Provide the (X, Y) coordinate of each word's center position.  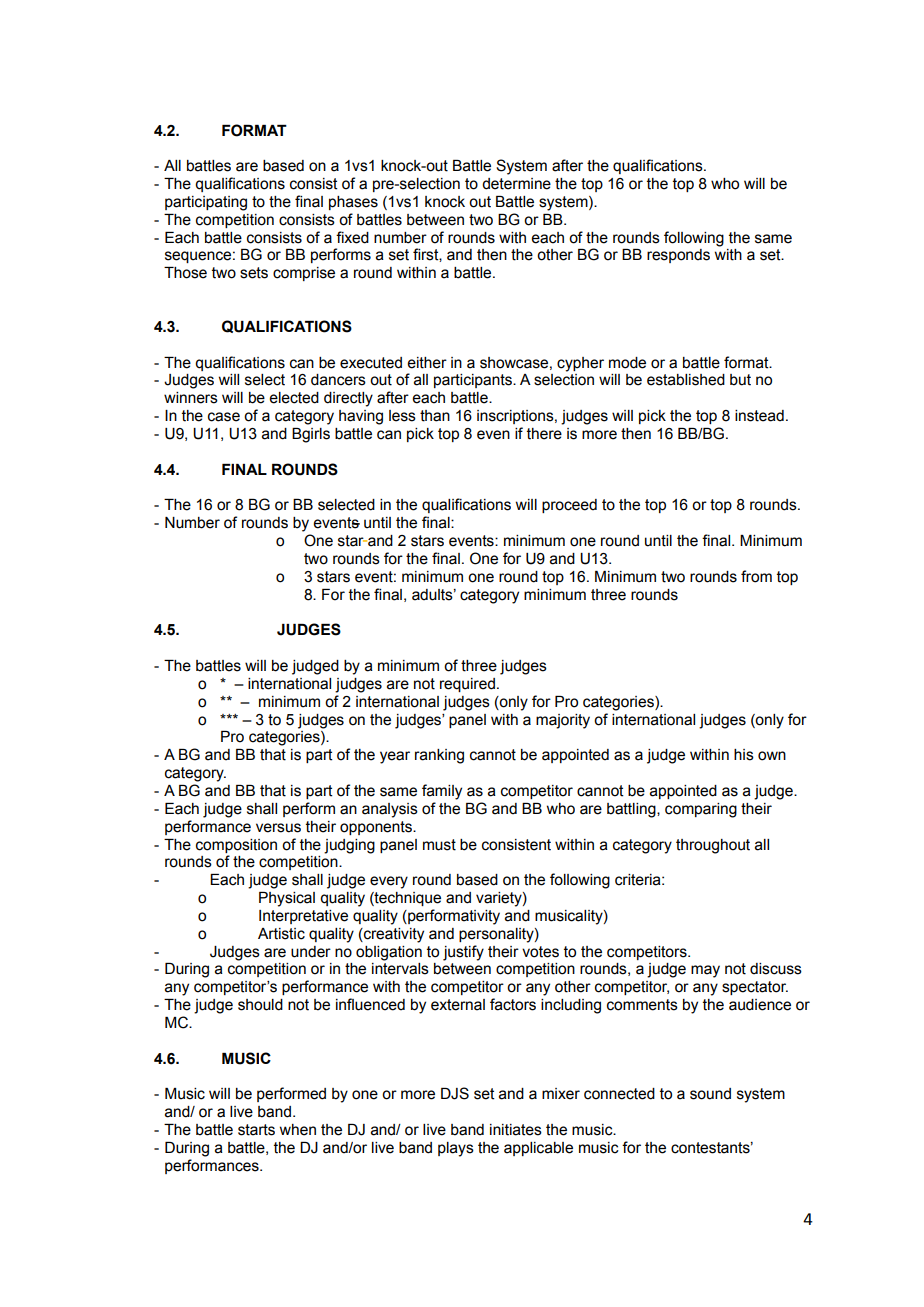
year (395, 757)
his (744, 755)
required (467, 685)
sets (254, 273)
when (298, 1130)
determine (516, 184)
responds (678, 256)
